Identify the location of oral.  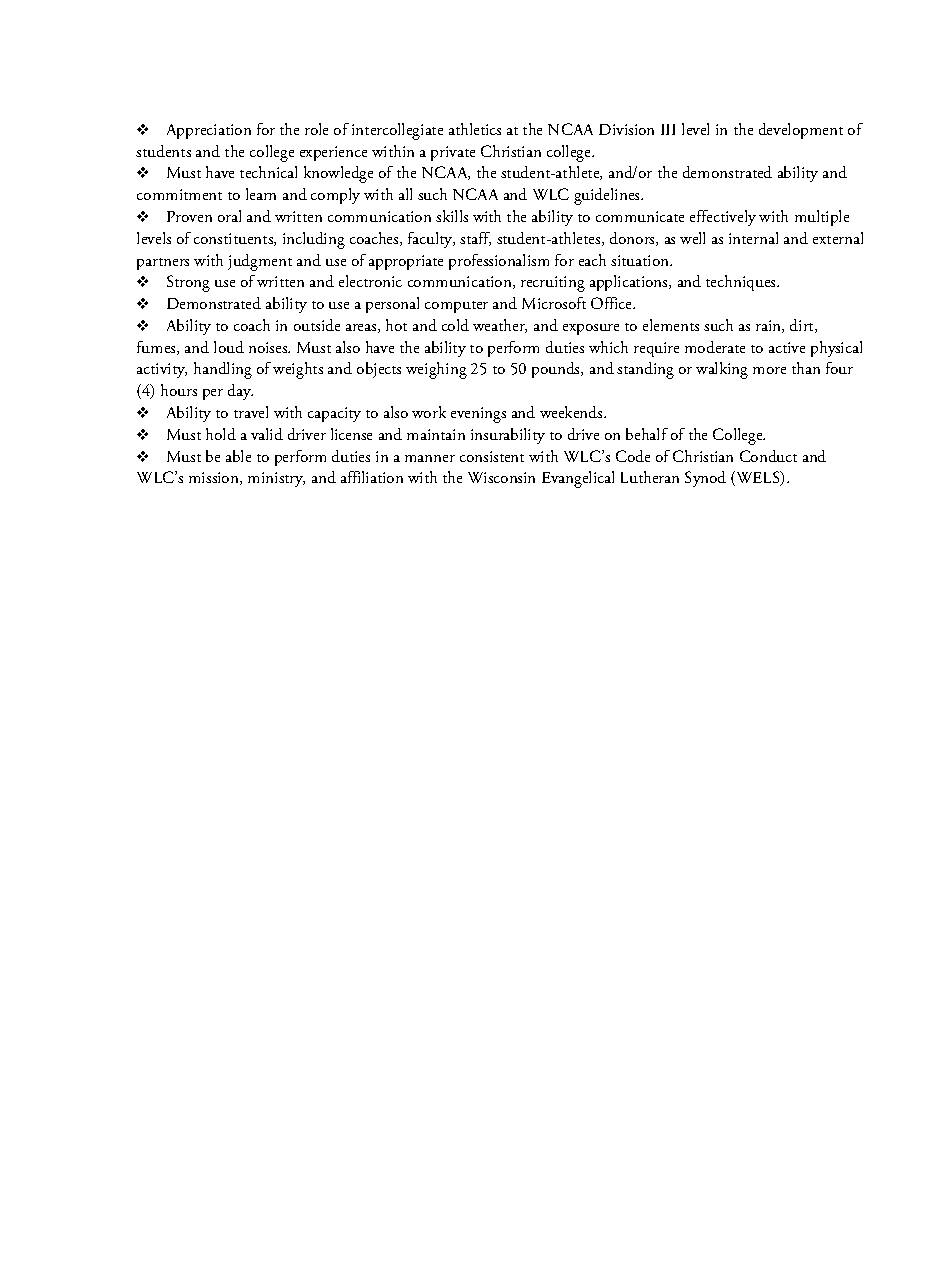
(229, 216).
